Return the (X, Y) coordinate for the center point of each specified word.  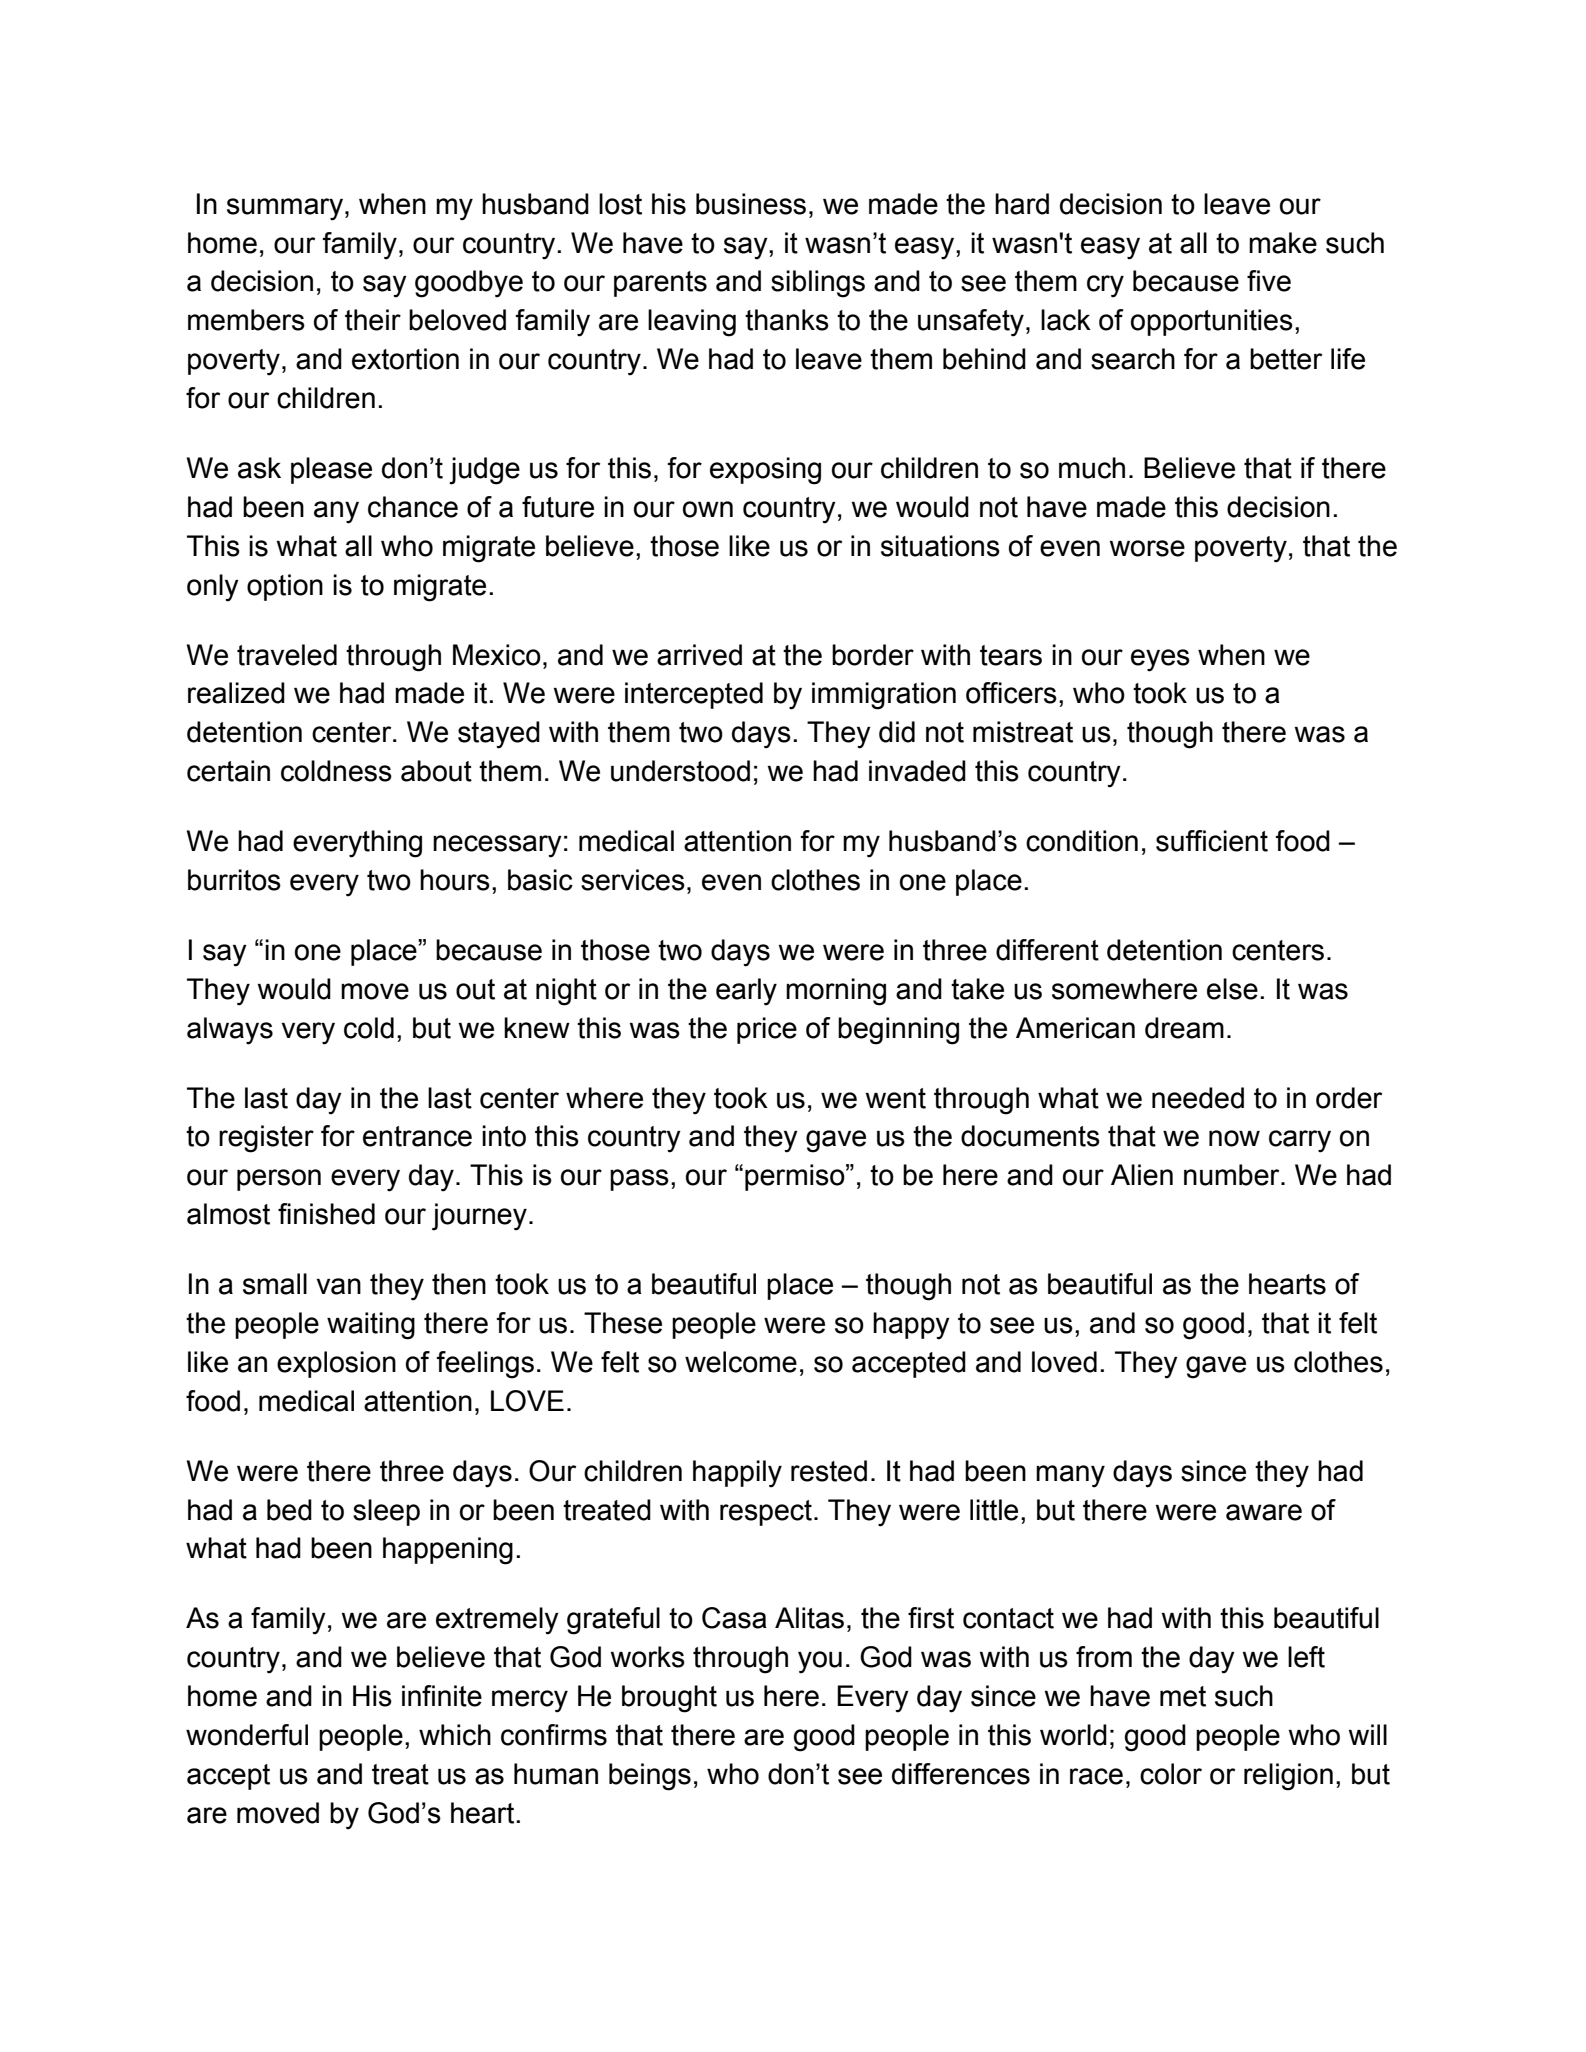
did (897, 732)
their (373, 320)
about (436, 771)
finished (326, 1214)
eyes (1160, 660)
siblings (818, 284)
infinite (442, 1696)
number (1233, 1175)
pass (639, 1180)
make (1283, 243)
